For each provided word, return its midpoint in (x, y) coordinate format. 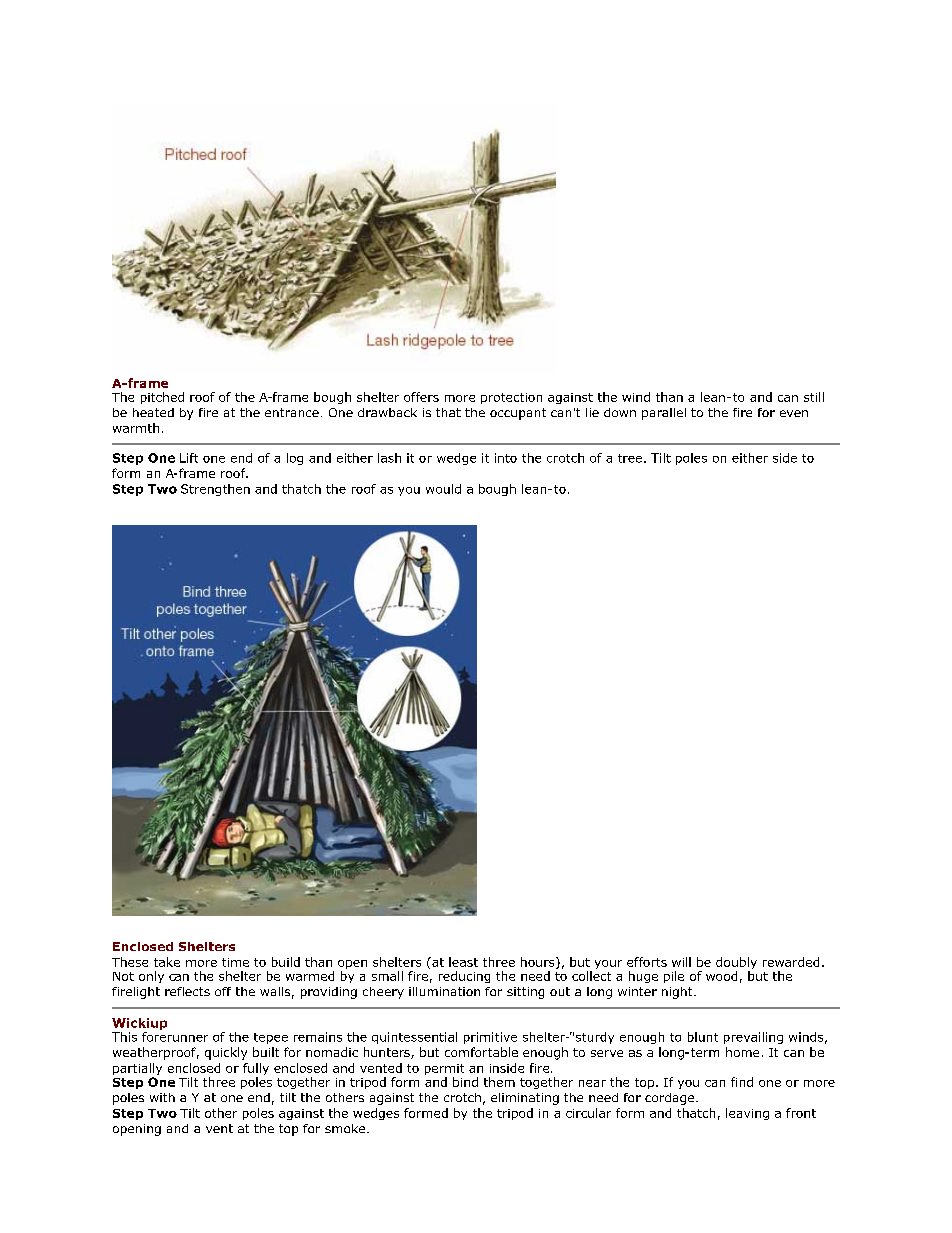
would (443, 489)
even (794, 413)
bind (465, 1082)
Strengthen (215, 490)
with (162, 1097)
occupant (518, 414)
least (463, 962)
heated (153, 412)
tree (630, 458)
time (235, 962)
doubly (736, 964)
